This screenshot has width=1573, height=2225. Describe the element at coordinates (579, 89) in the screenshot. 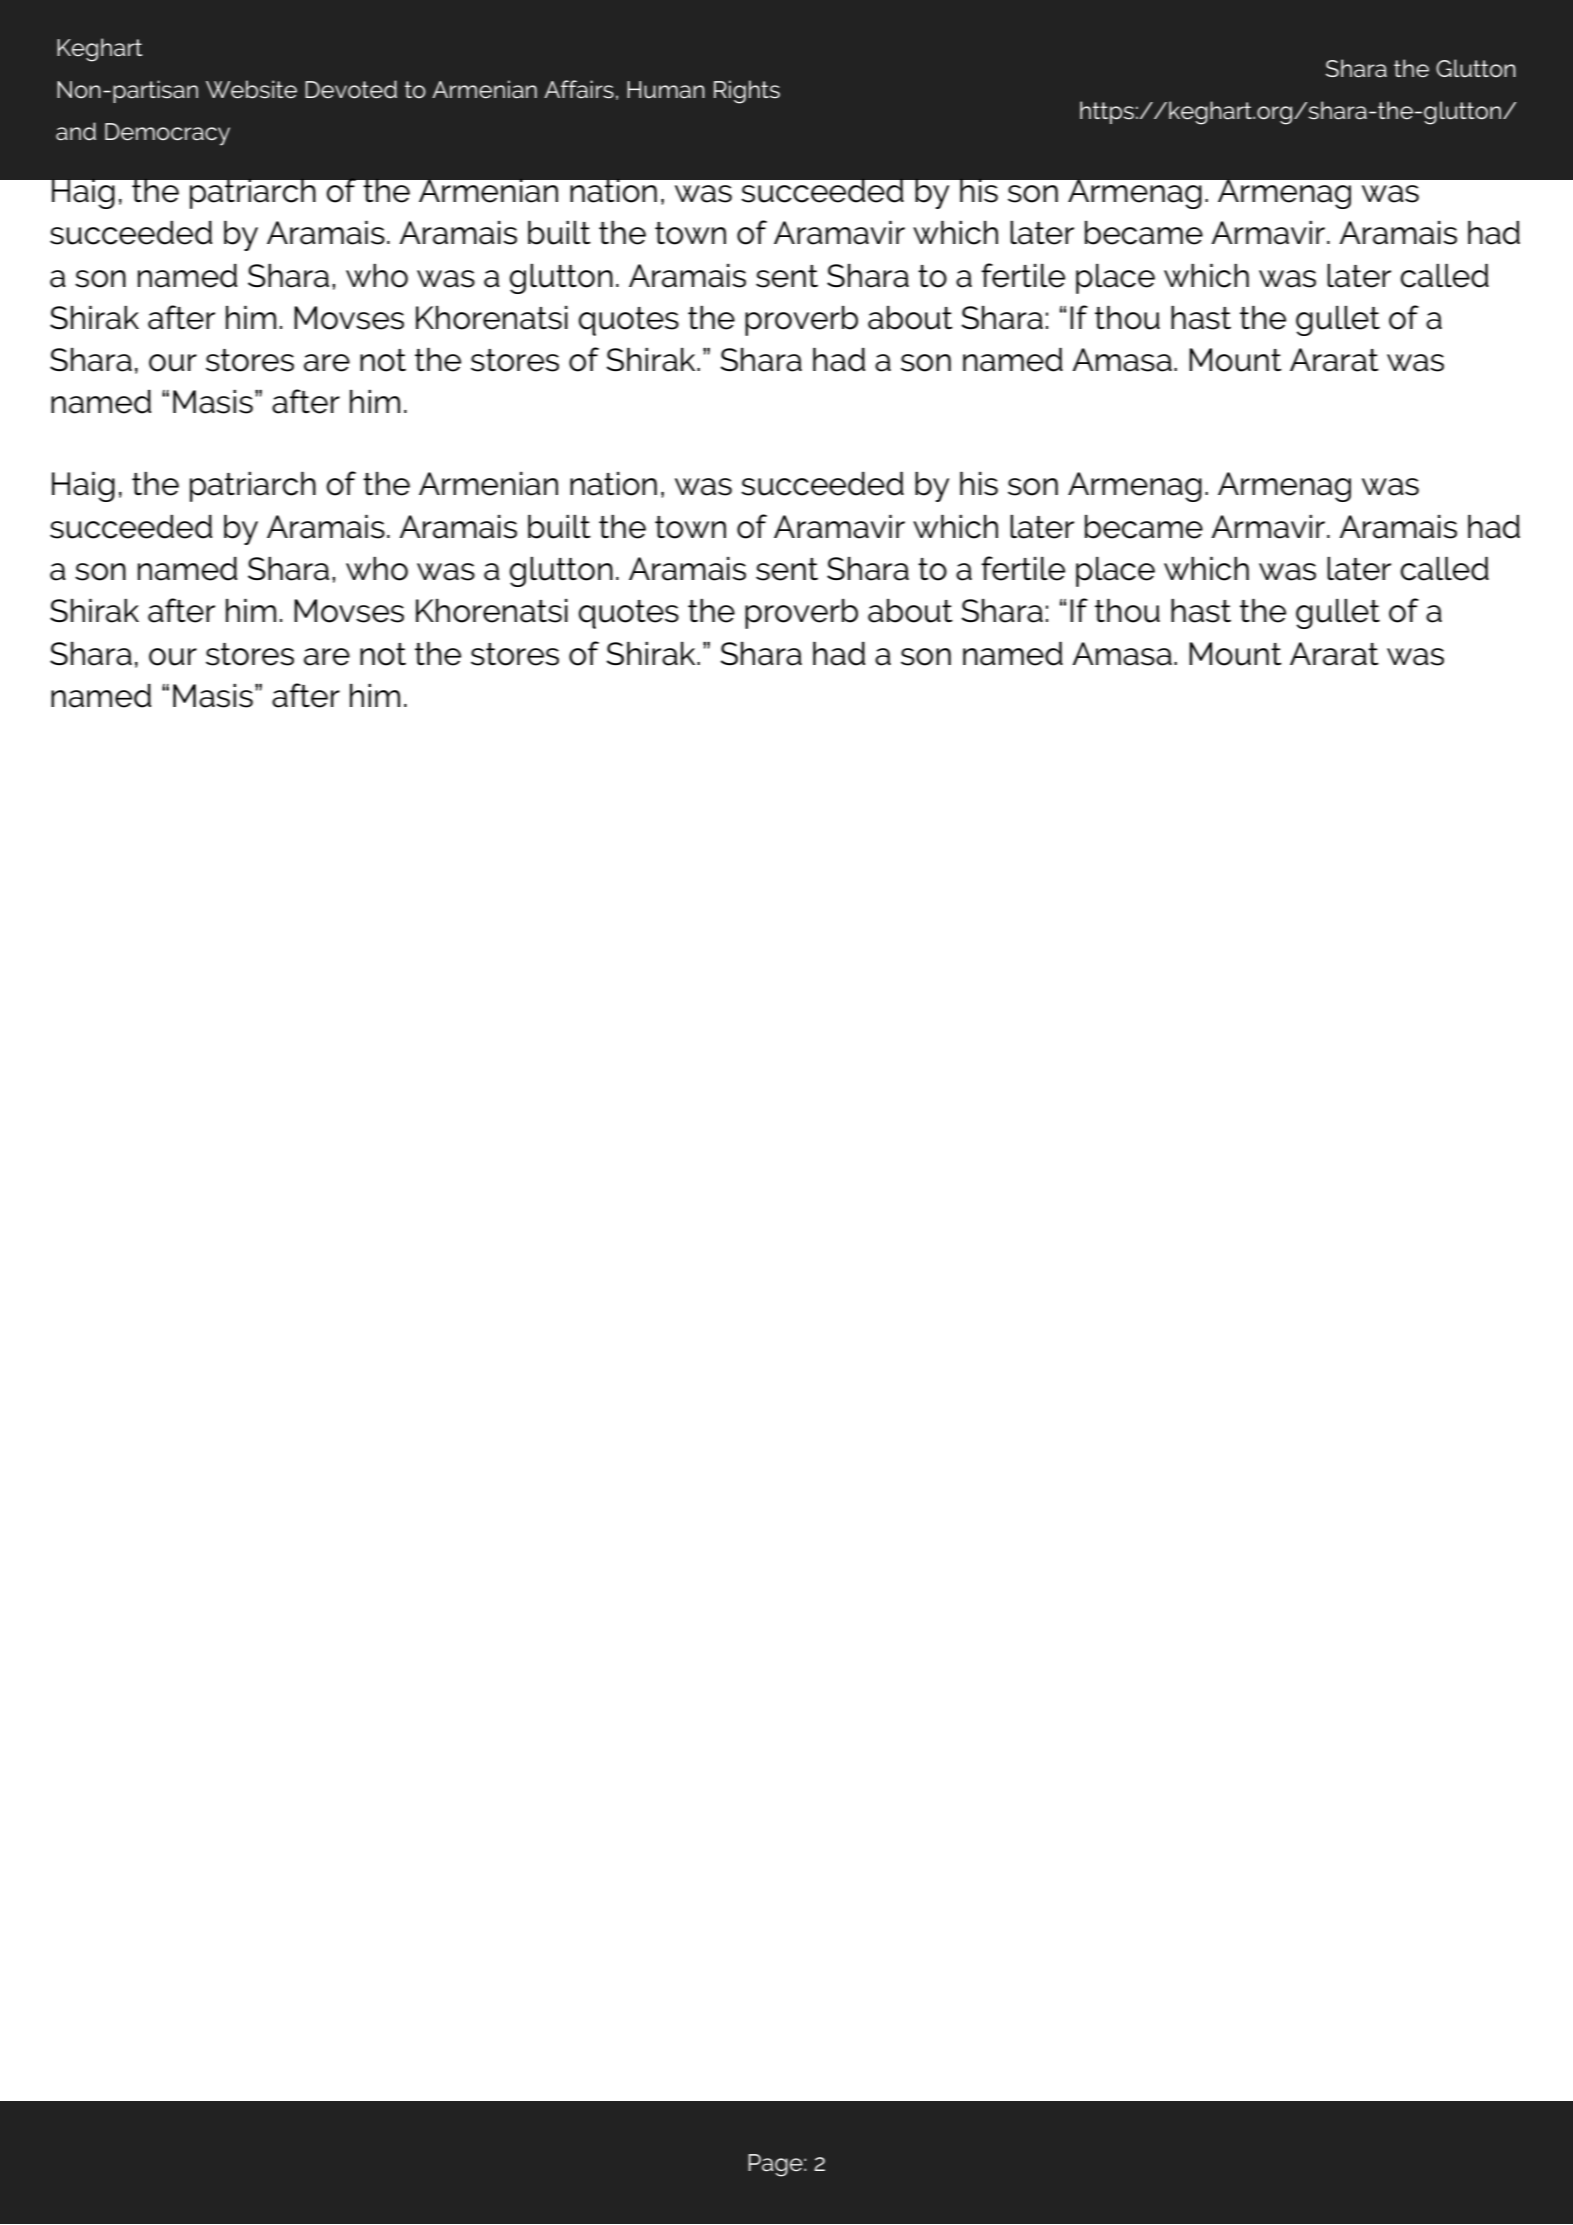

I see `Affairs` at that location.
